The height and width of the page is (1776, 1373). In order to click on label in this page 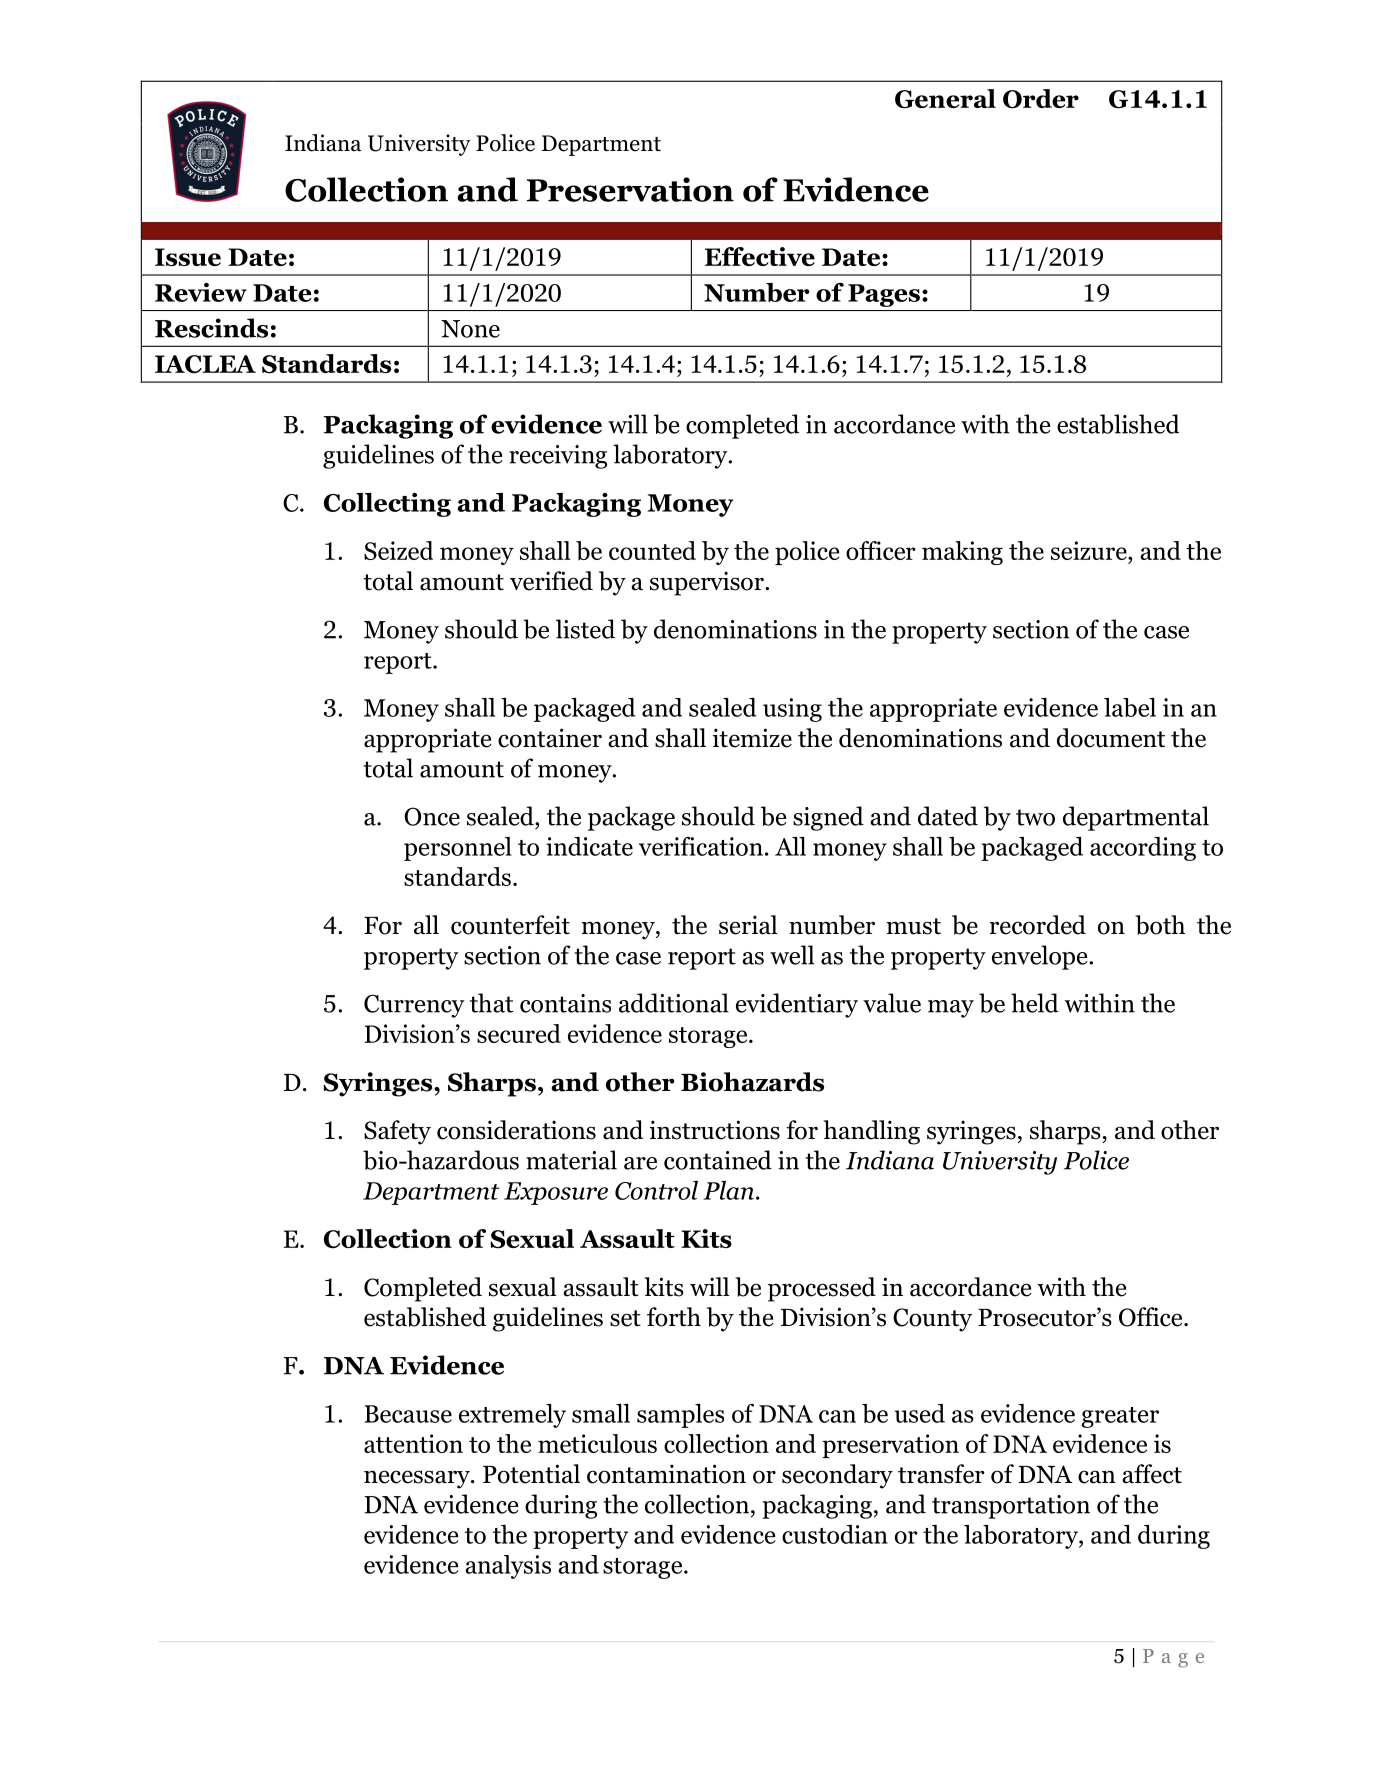, I will do `click(1130, 707)`.
